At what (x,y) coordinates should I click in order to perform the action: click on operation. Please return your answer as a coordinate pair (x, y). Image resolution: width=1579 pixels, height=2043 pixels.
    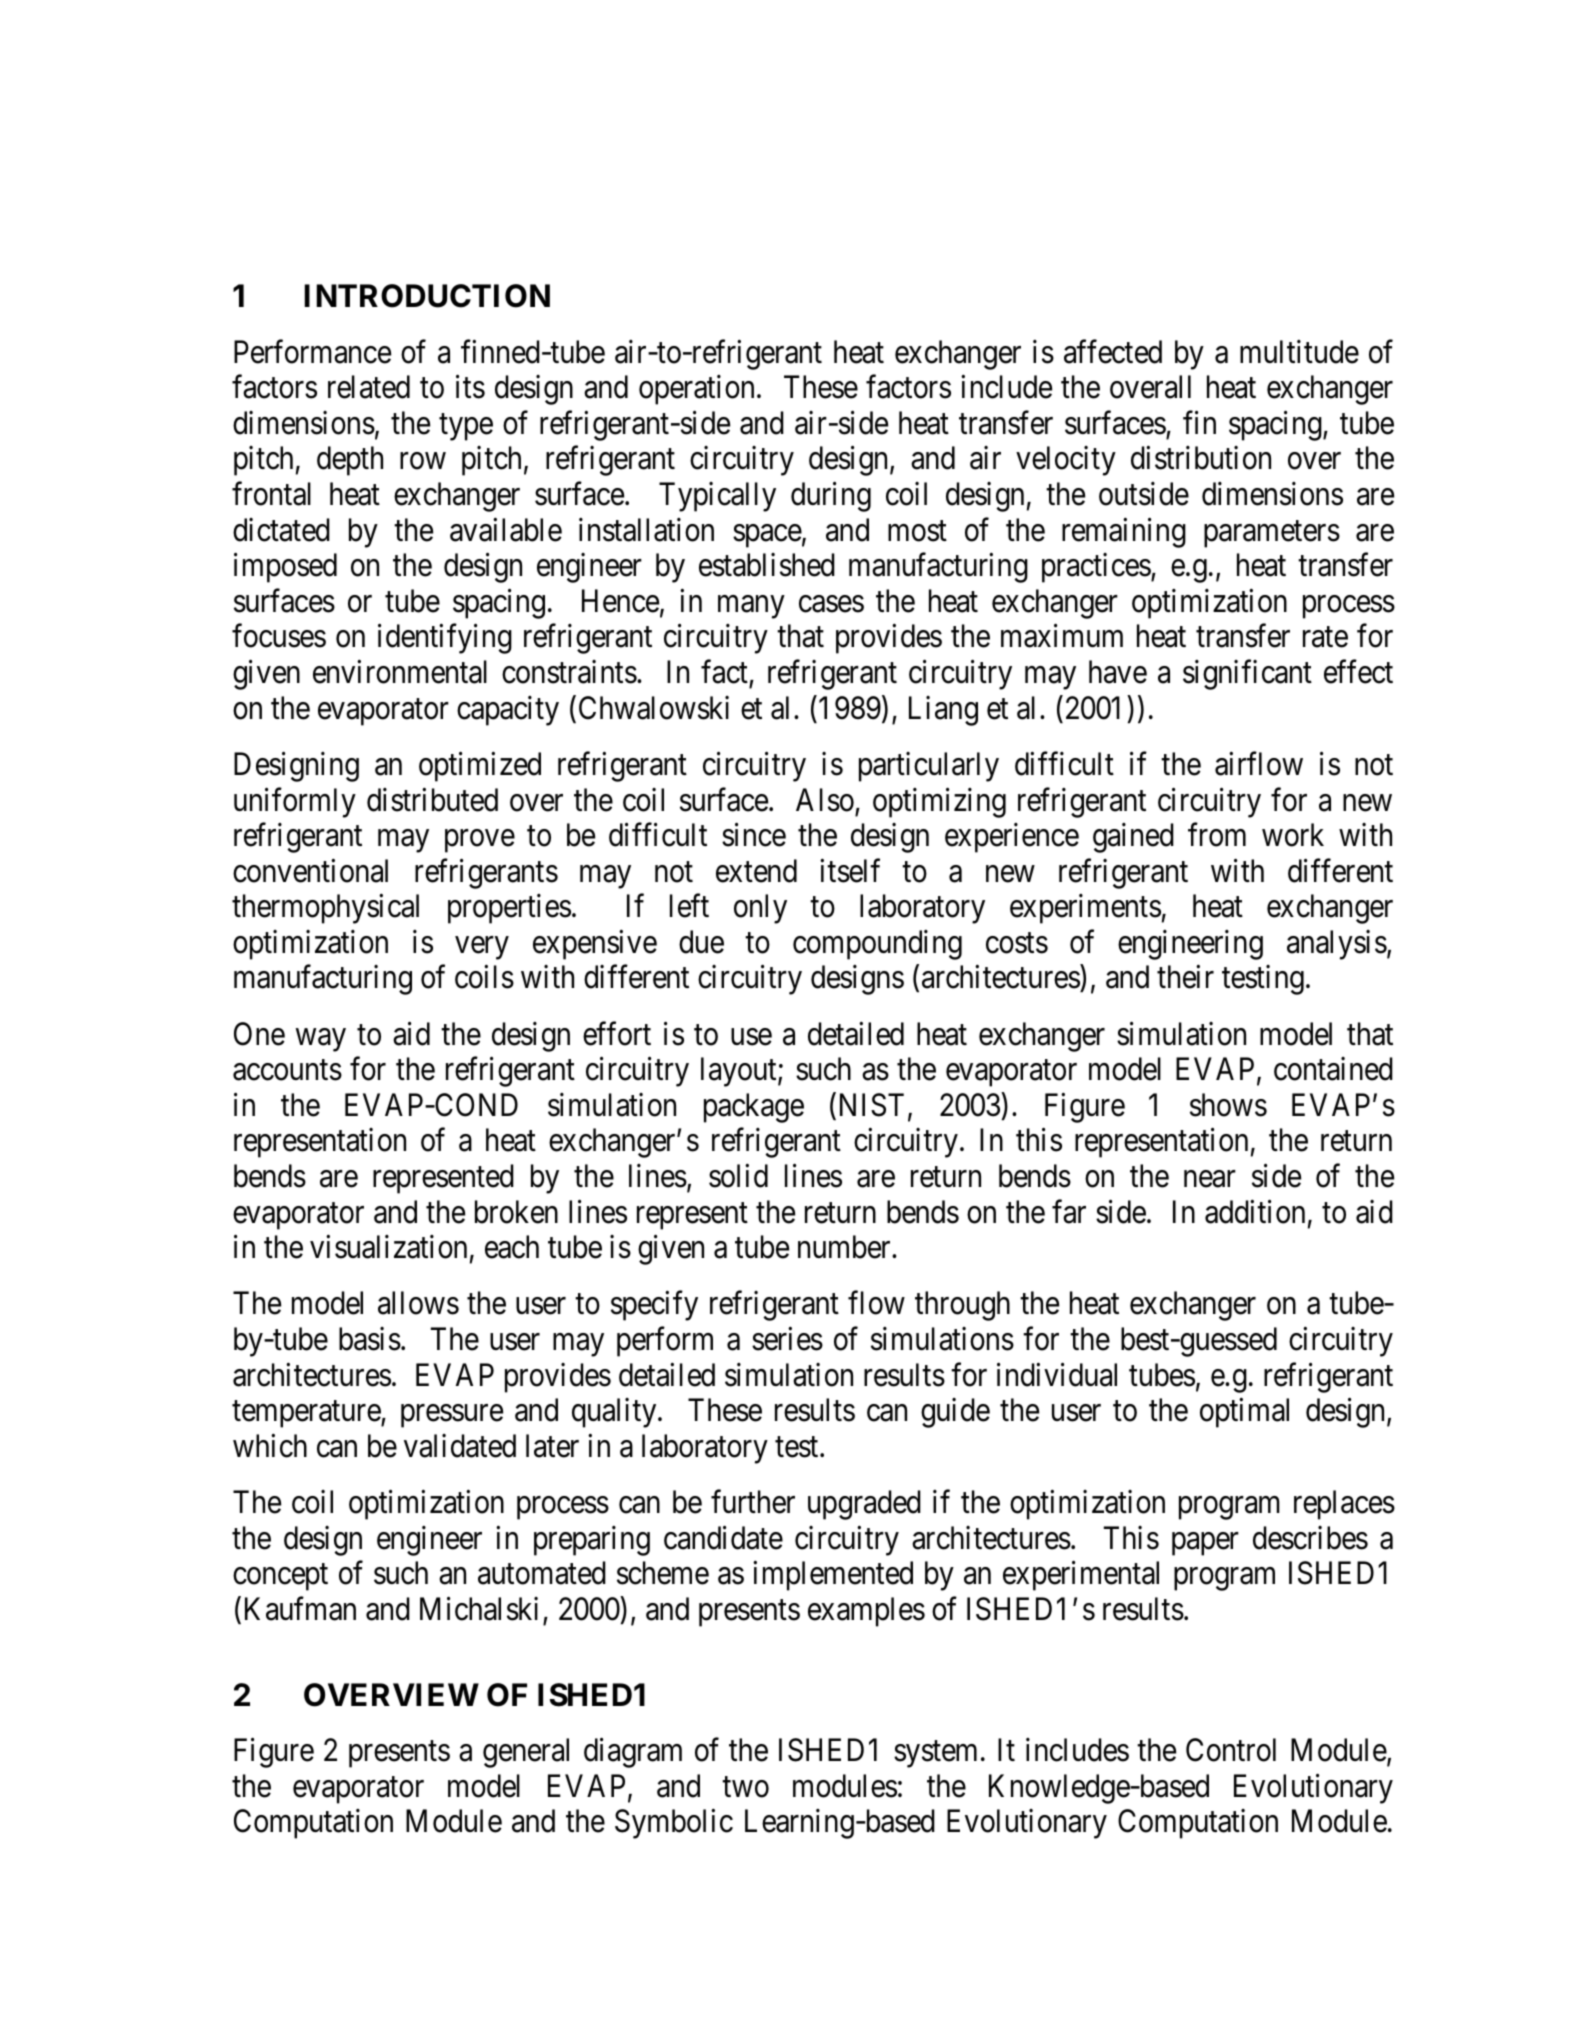
    Looking at the image, I should click on (696, 390).
